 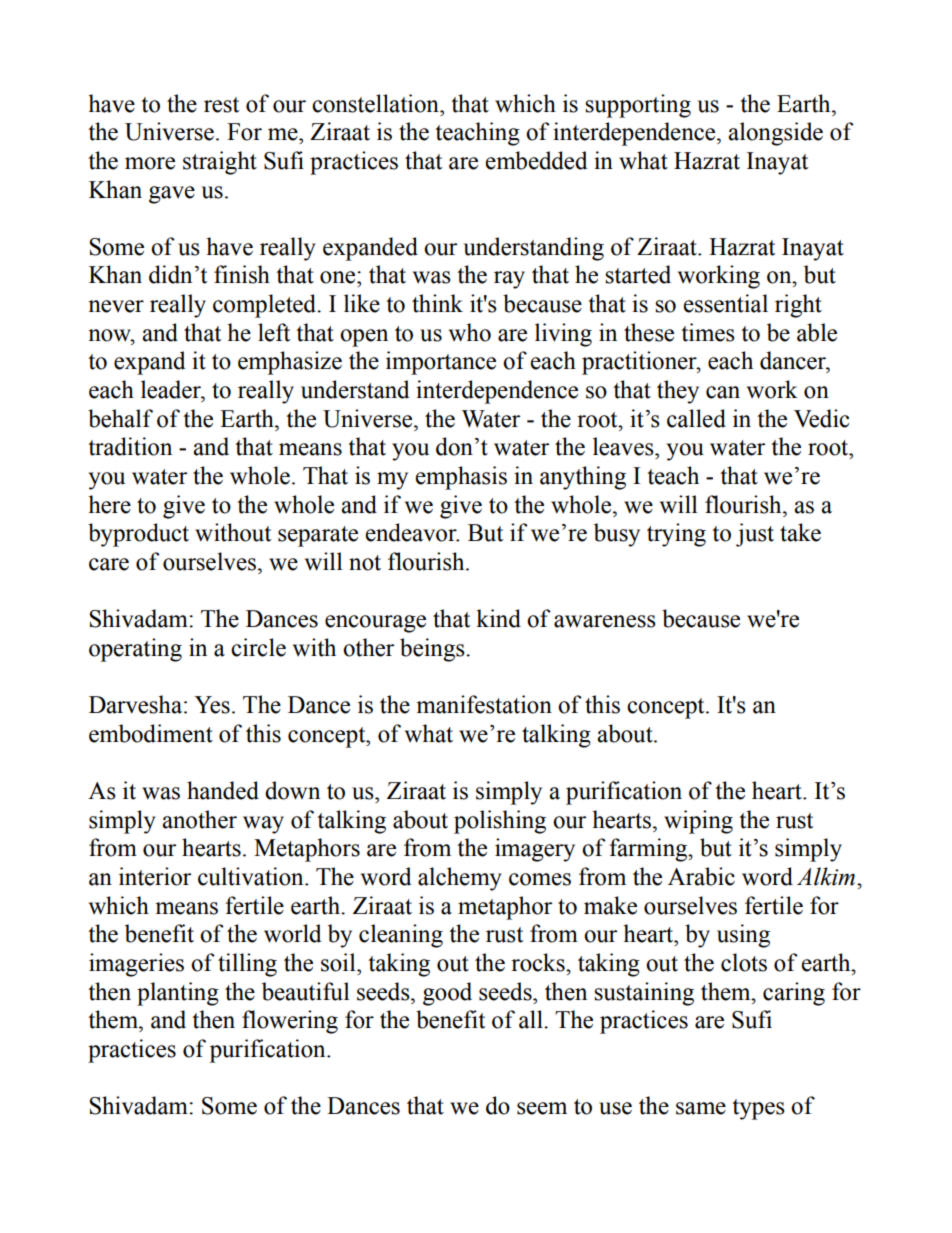 What do you see at coordinates (698, 822) in the page?
I see `wiping` at bounding box center [698, 822].
